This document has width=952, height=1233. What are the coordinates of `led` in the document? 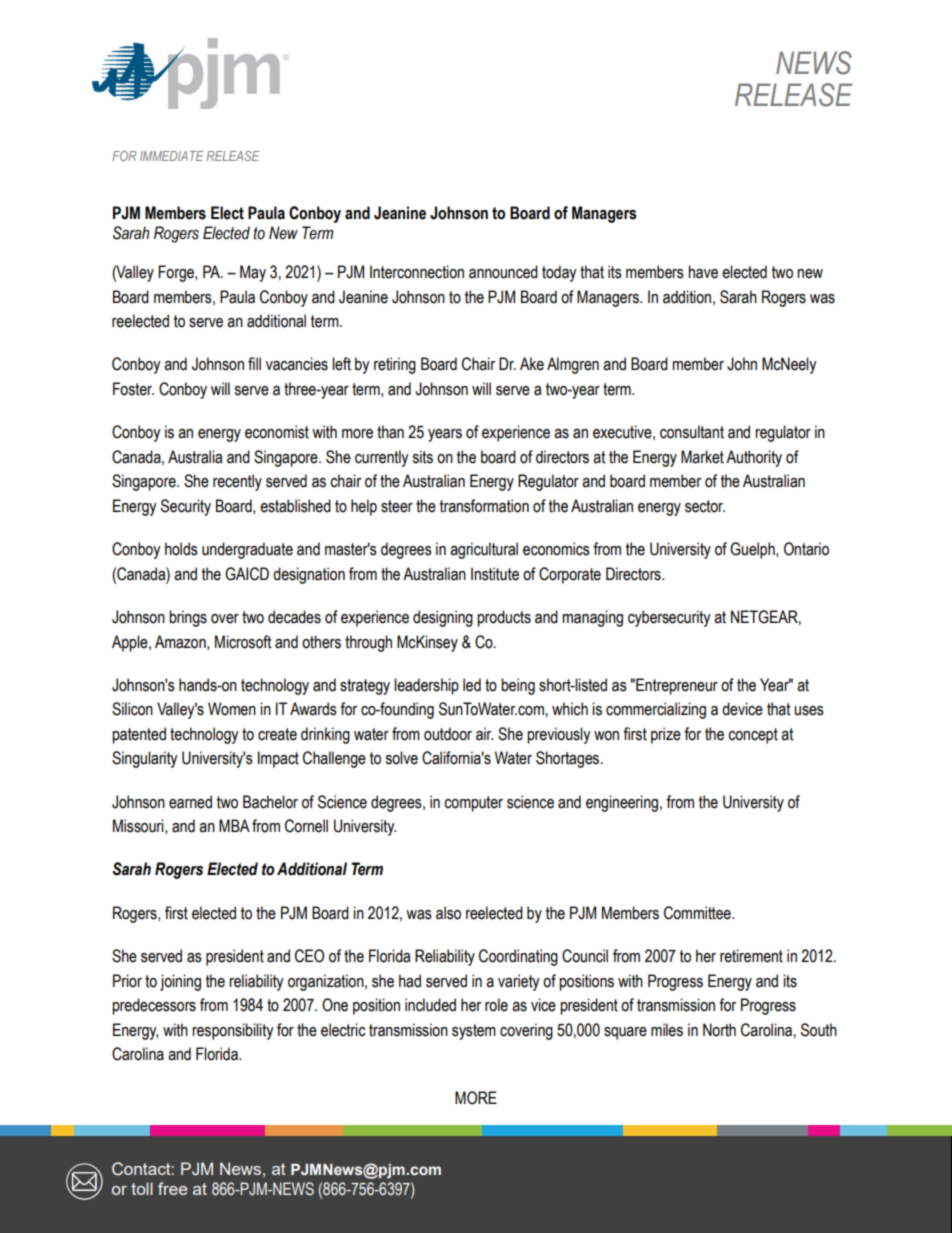 It's located at (472, 685).
